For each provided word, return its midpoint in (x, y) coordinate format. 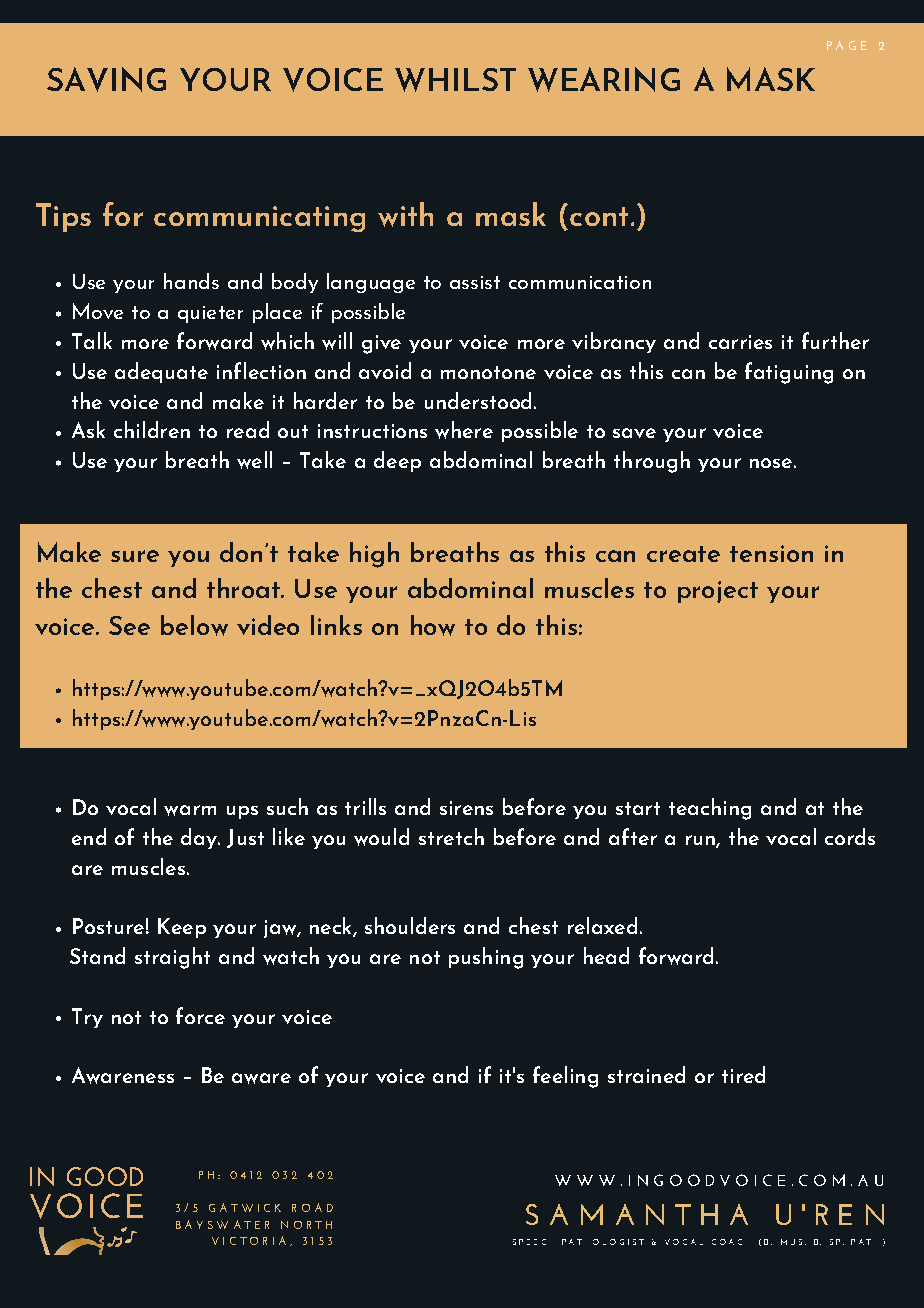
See (129, 625)
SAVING (106, 79)
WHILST (455, 80)
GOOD (105, 1176)
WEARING (604, 79)
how (433, 625)
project (718, 592)
